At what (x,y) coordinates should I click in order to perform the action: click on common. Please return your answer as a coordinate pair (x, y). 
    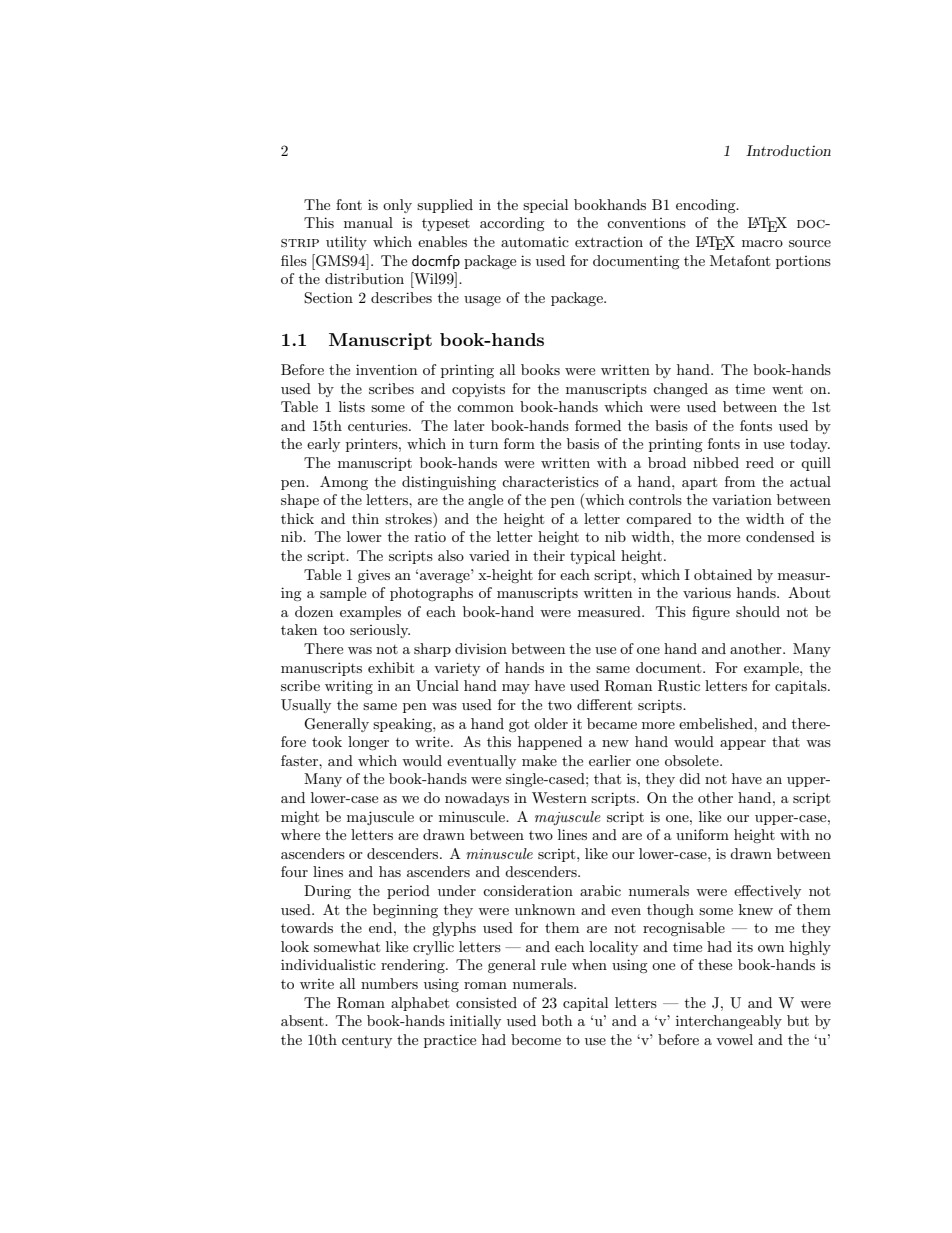
    Looking at the image, I should click on (485, 408).
